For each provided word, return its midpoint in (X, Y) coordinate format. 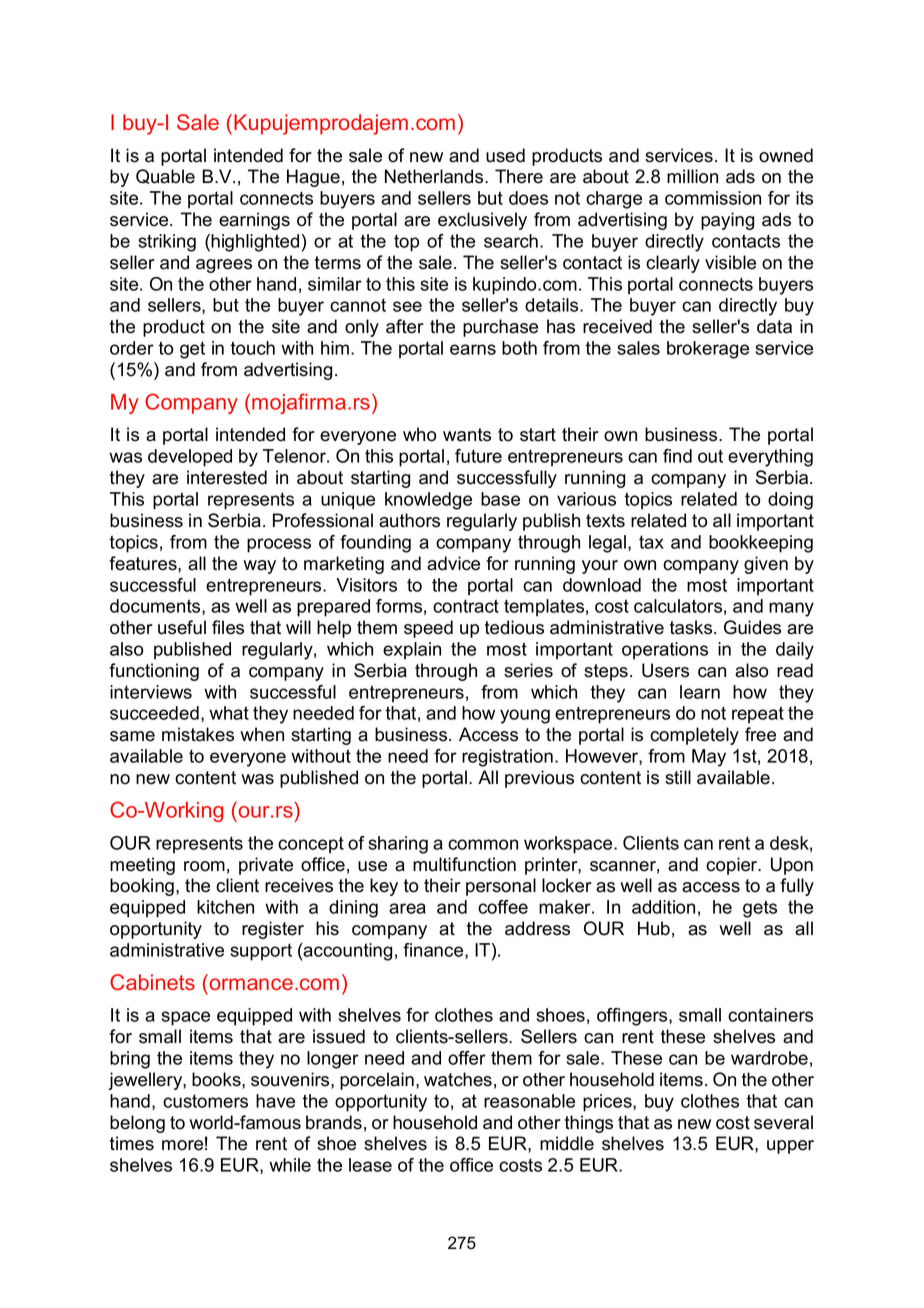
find (677, 456)
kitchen (225, 907)
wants (467, 435)
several (783, 1122)
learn (700, 692)
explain (412, 651)
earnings (254, 221)
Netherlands (435, 176)
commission (713, 198)
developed (190, 458)
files (228, 627)
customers (205, 1101)
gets (760, 909)
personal (501, 887)
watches (458, 1079)
